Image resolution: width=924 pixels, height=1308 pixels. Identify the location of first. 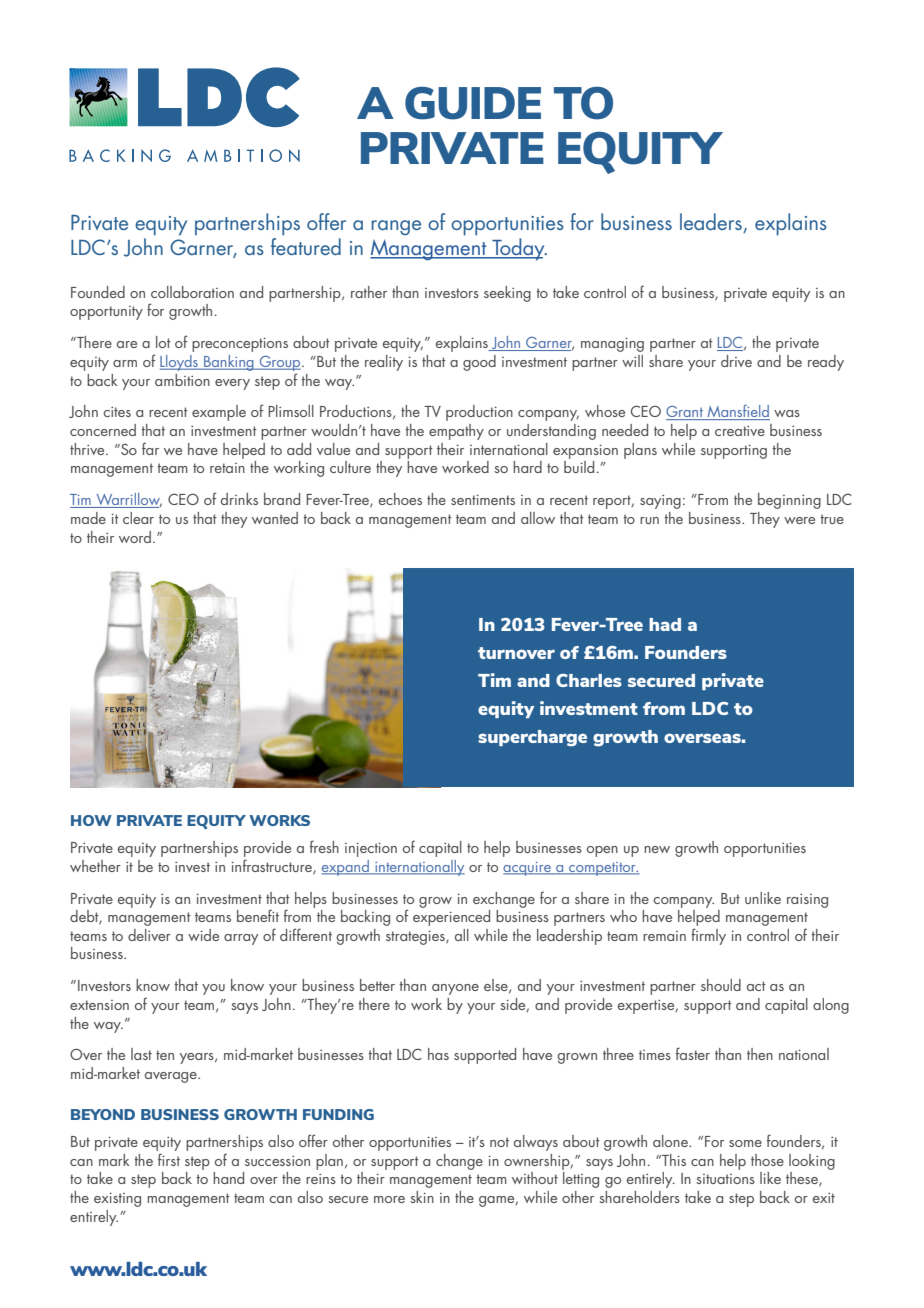
(169, 1159).
